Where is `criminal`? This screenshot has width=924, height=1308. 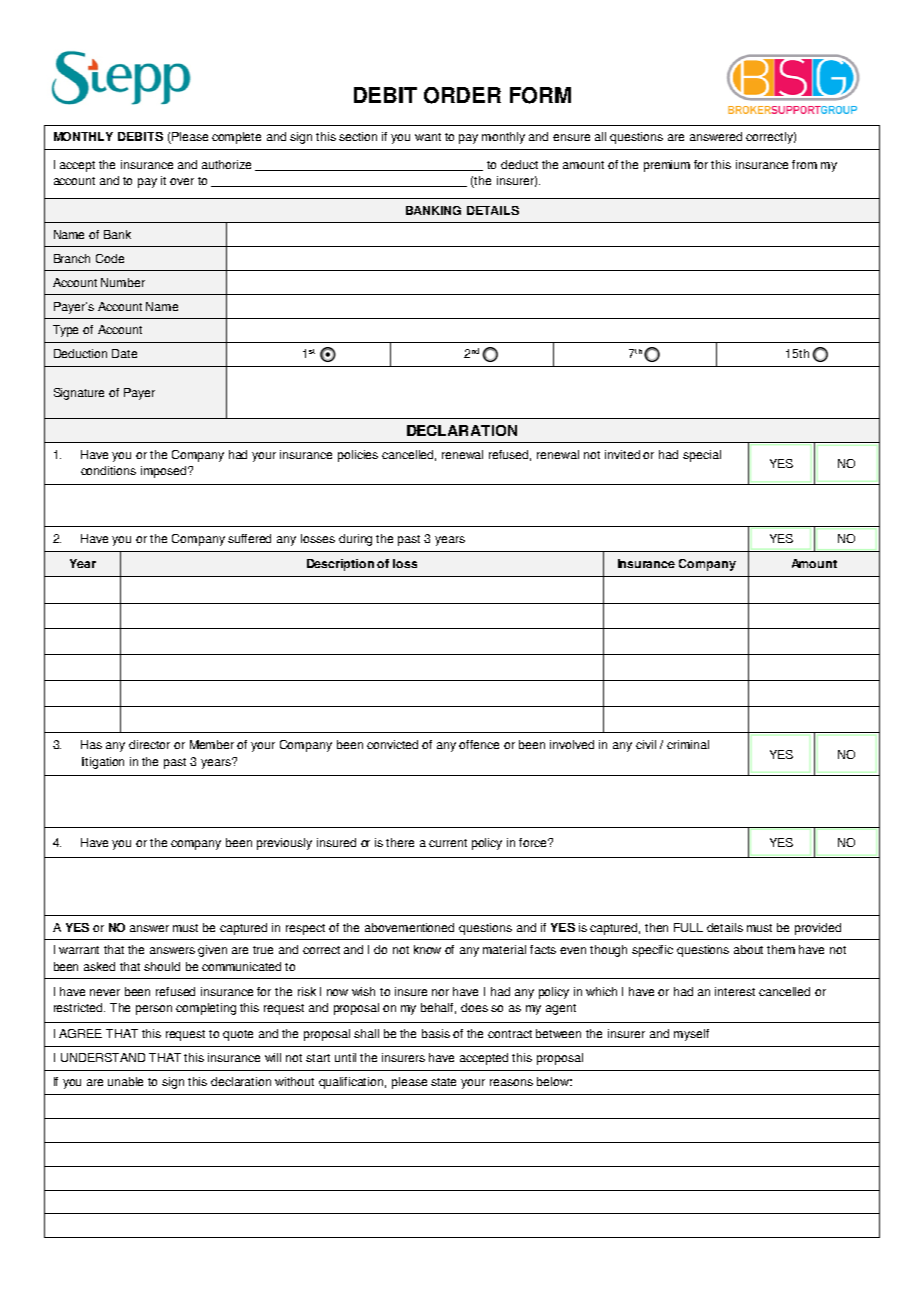
criminal is located at coordinates (688, 744).
